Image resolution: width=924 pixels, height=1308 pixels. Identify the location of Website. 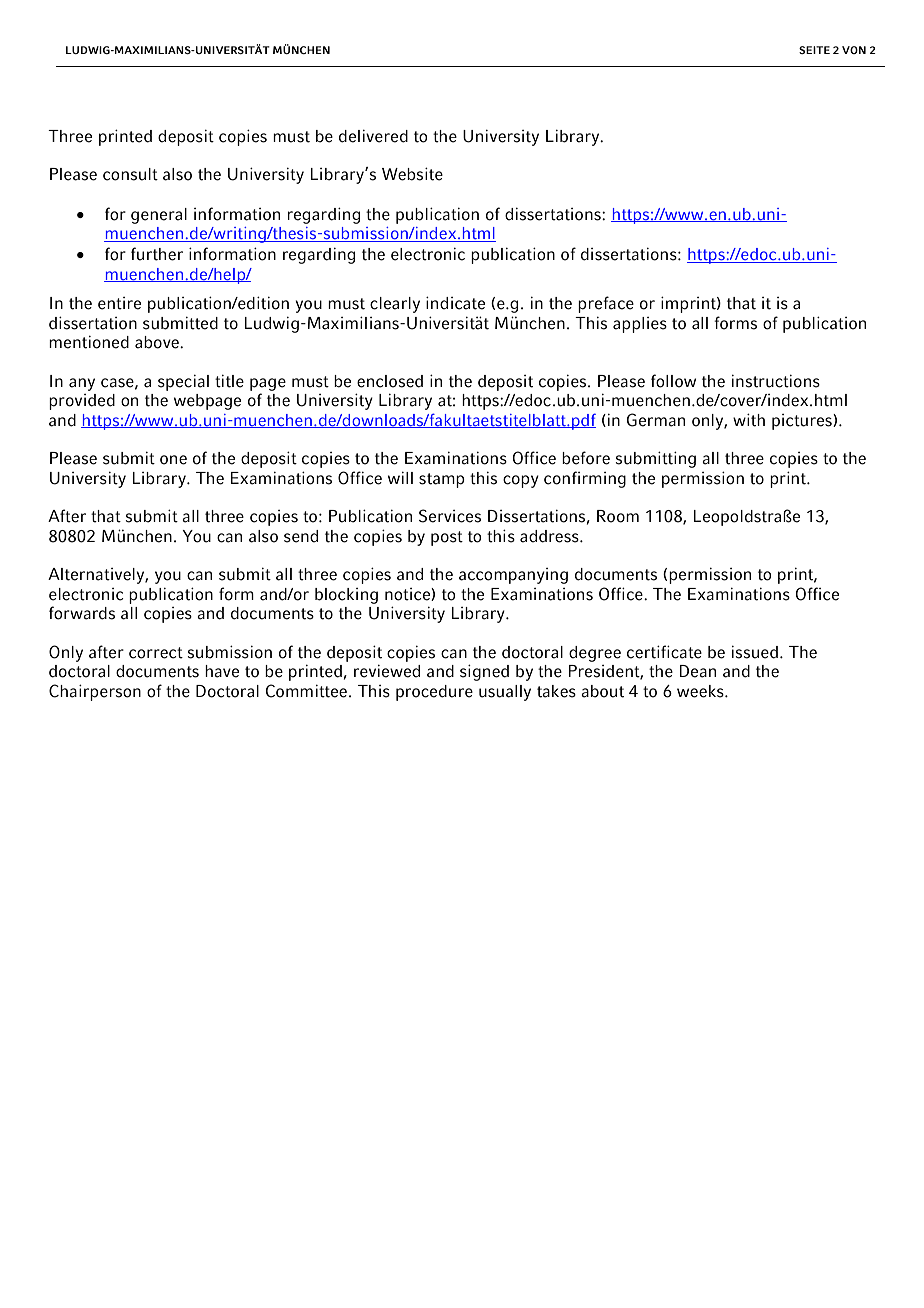
(412, 174).
